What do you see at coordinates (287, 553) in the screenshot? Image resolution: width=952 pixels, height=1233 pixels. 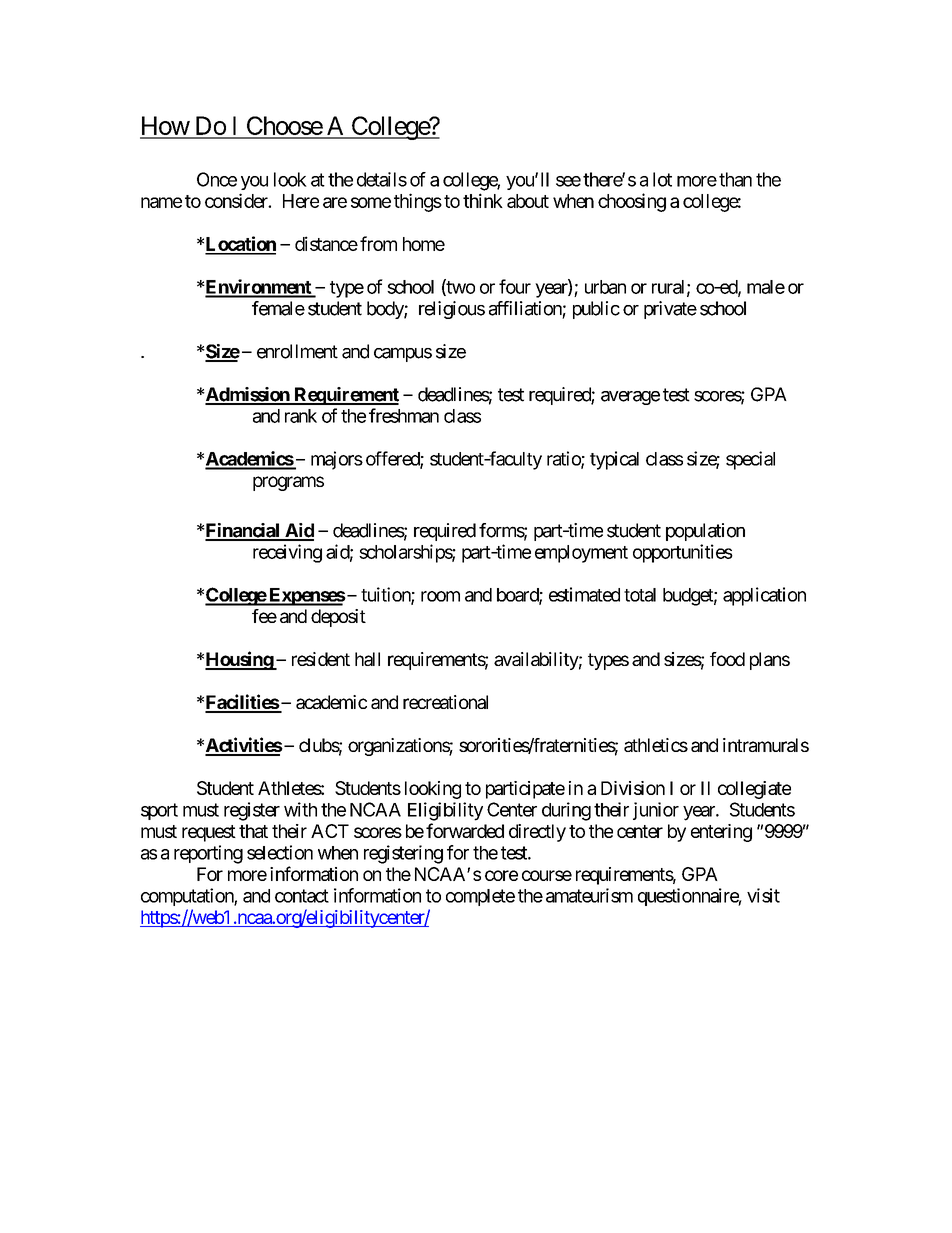 I see `receiving` at bounding box center [287, 553].
